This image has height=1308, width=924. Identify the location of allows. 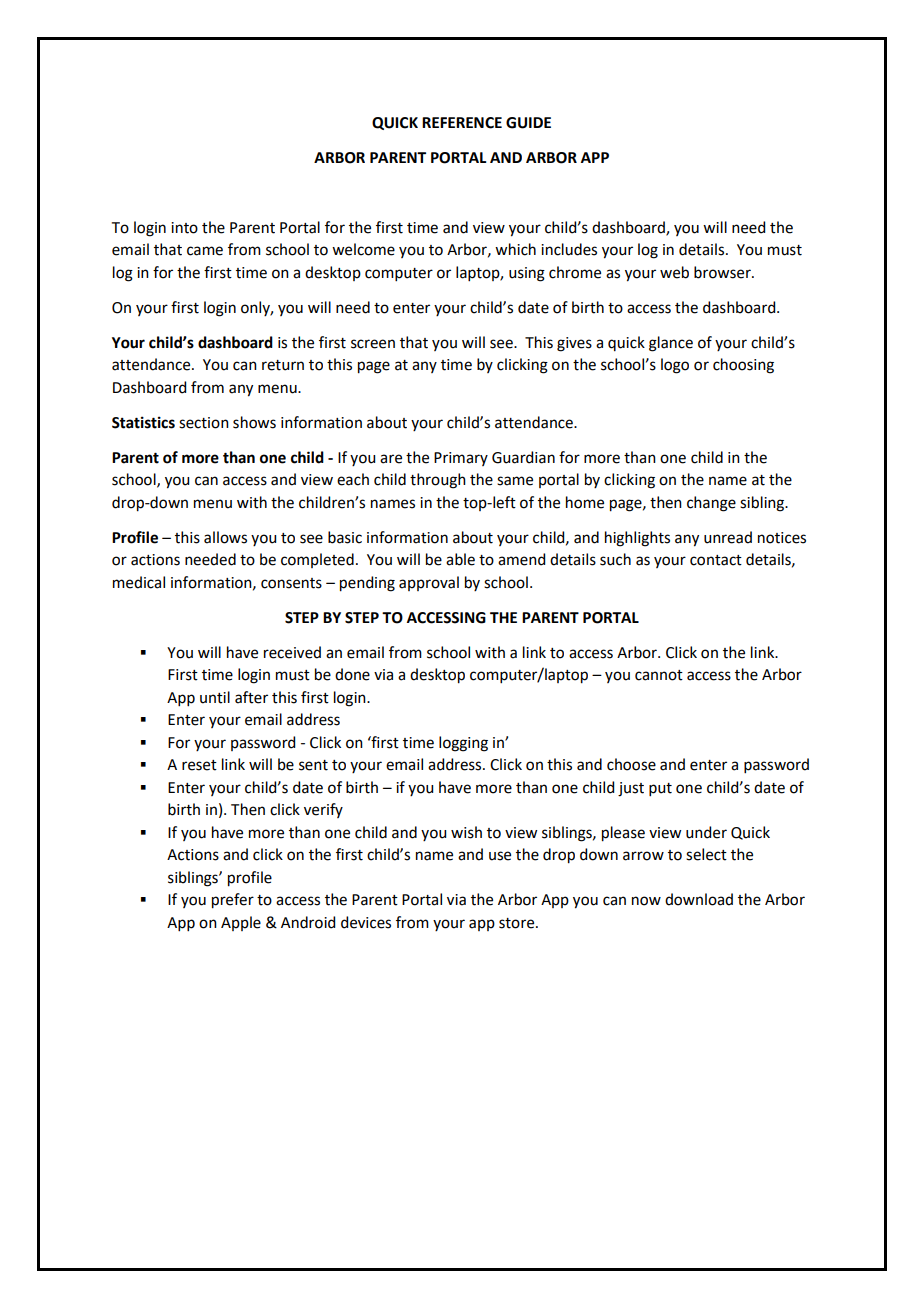
(225, 537).
